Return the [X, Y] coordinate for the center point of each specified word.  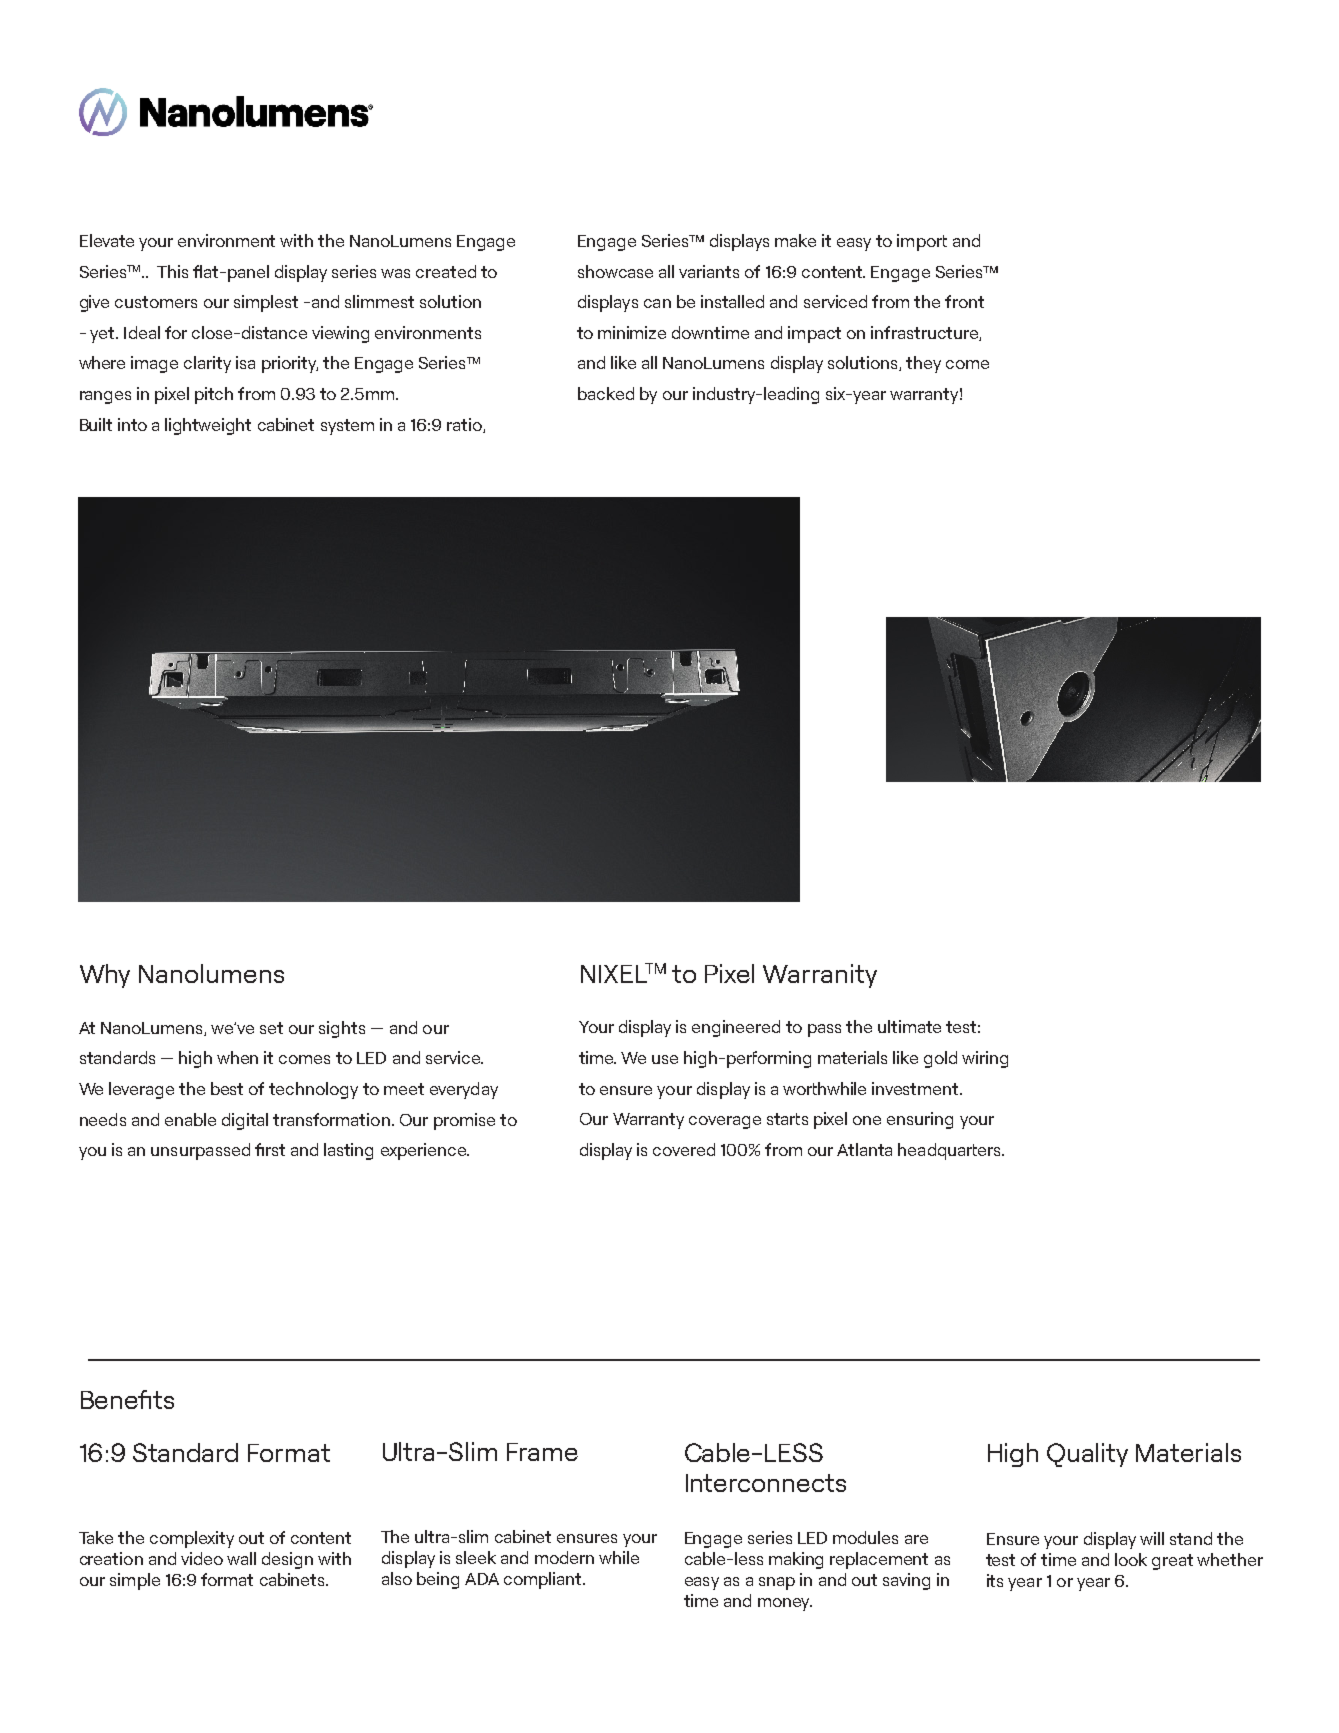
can [657, 303]
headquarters [950, 1151]
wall [241, 1558]
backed [606, 393]
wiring [985, 1059]
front [964, 301]
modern [564, 1557]
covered [684, 1149]
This [172, 271]
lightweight [208, 426]
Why [105, 976]
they [923, 364]
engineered [736, 1028]
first [270, 1149]
